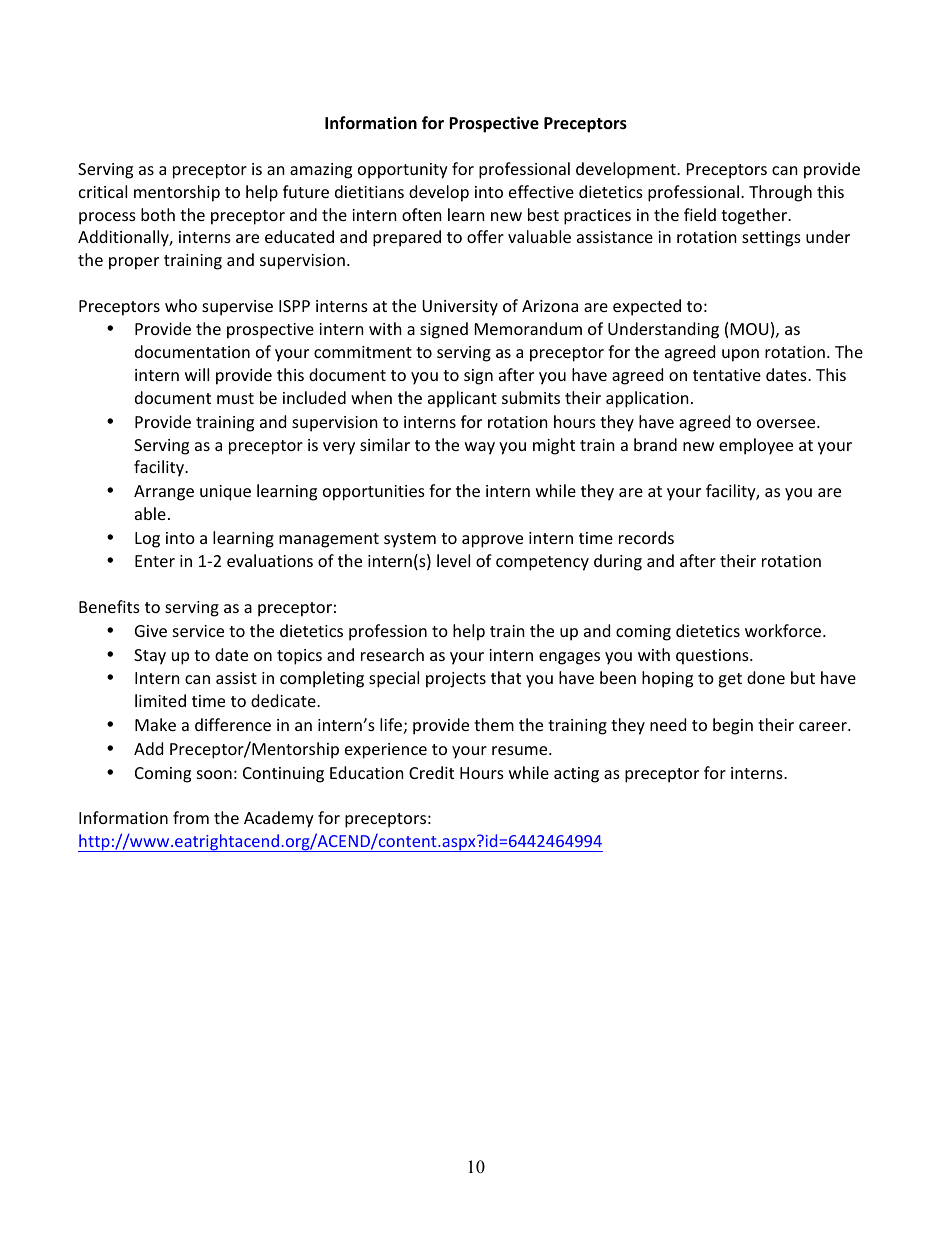 The height and width of the page is (1233, 952). I want to click on limited, so click(160, 700).
